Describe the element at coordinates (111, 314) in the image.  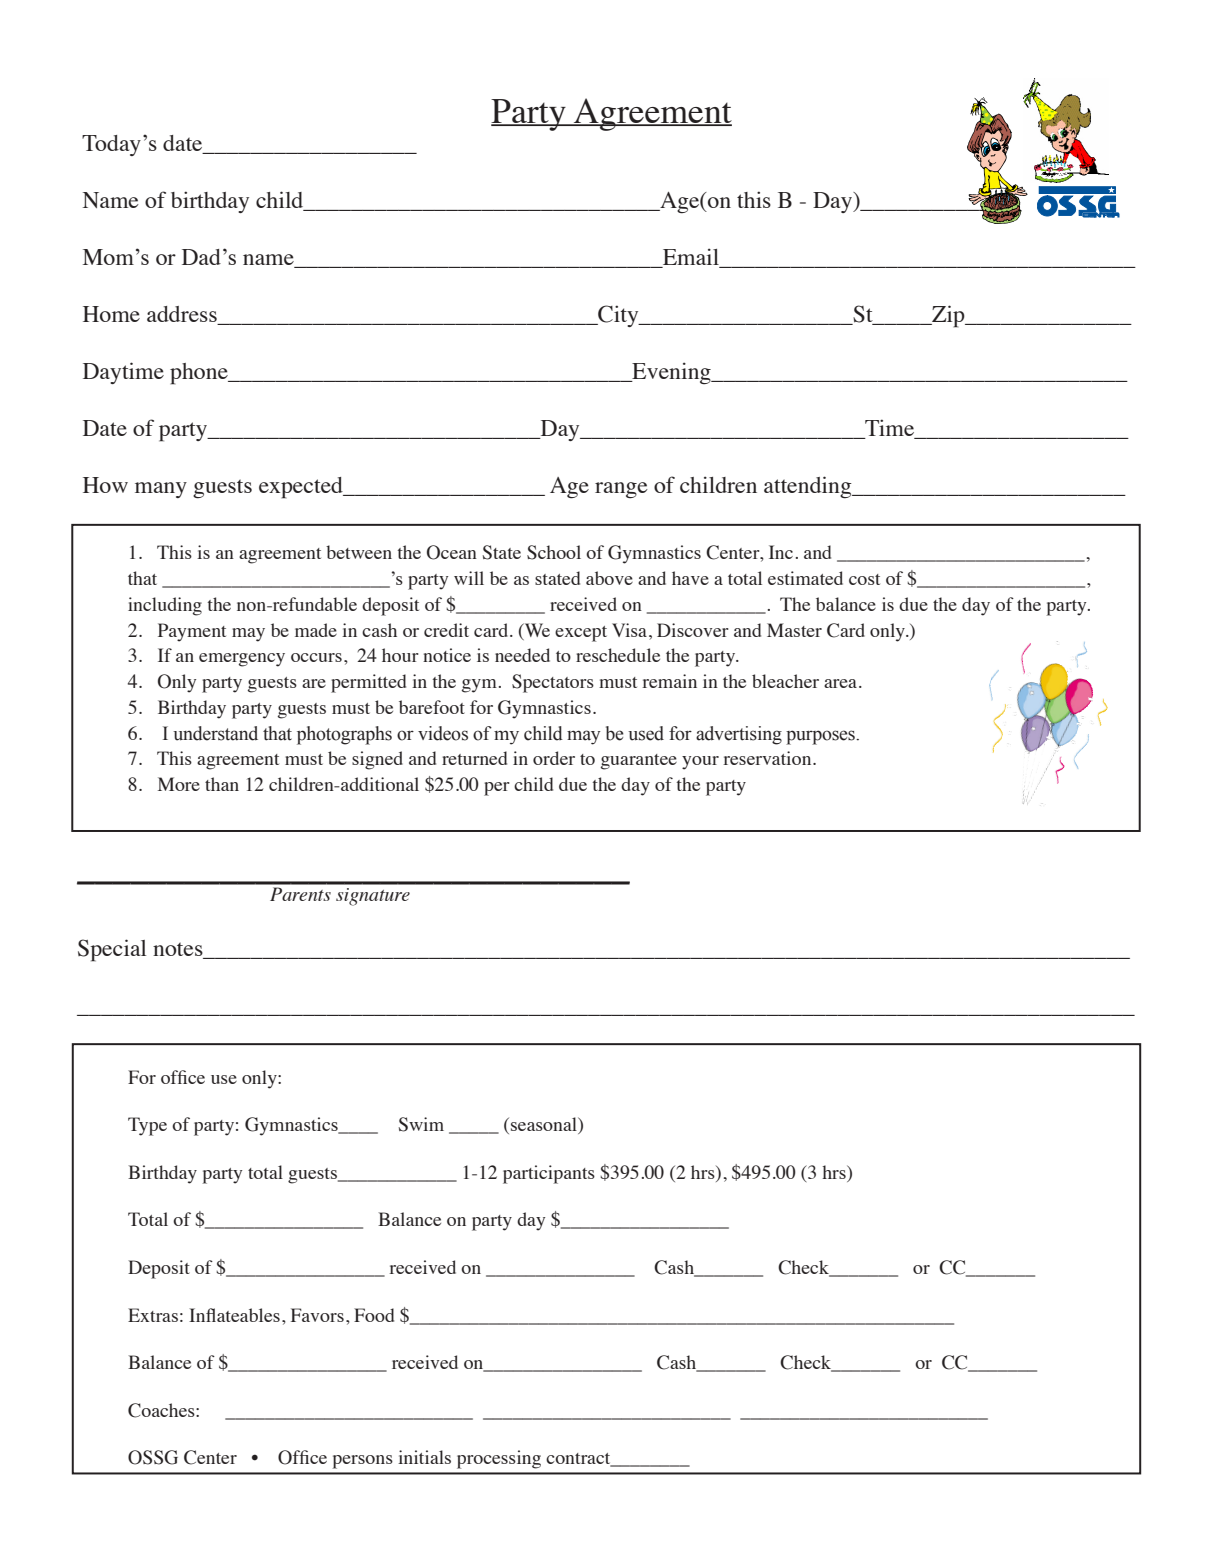
I see `Home` at that location.
